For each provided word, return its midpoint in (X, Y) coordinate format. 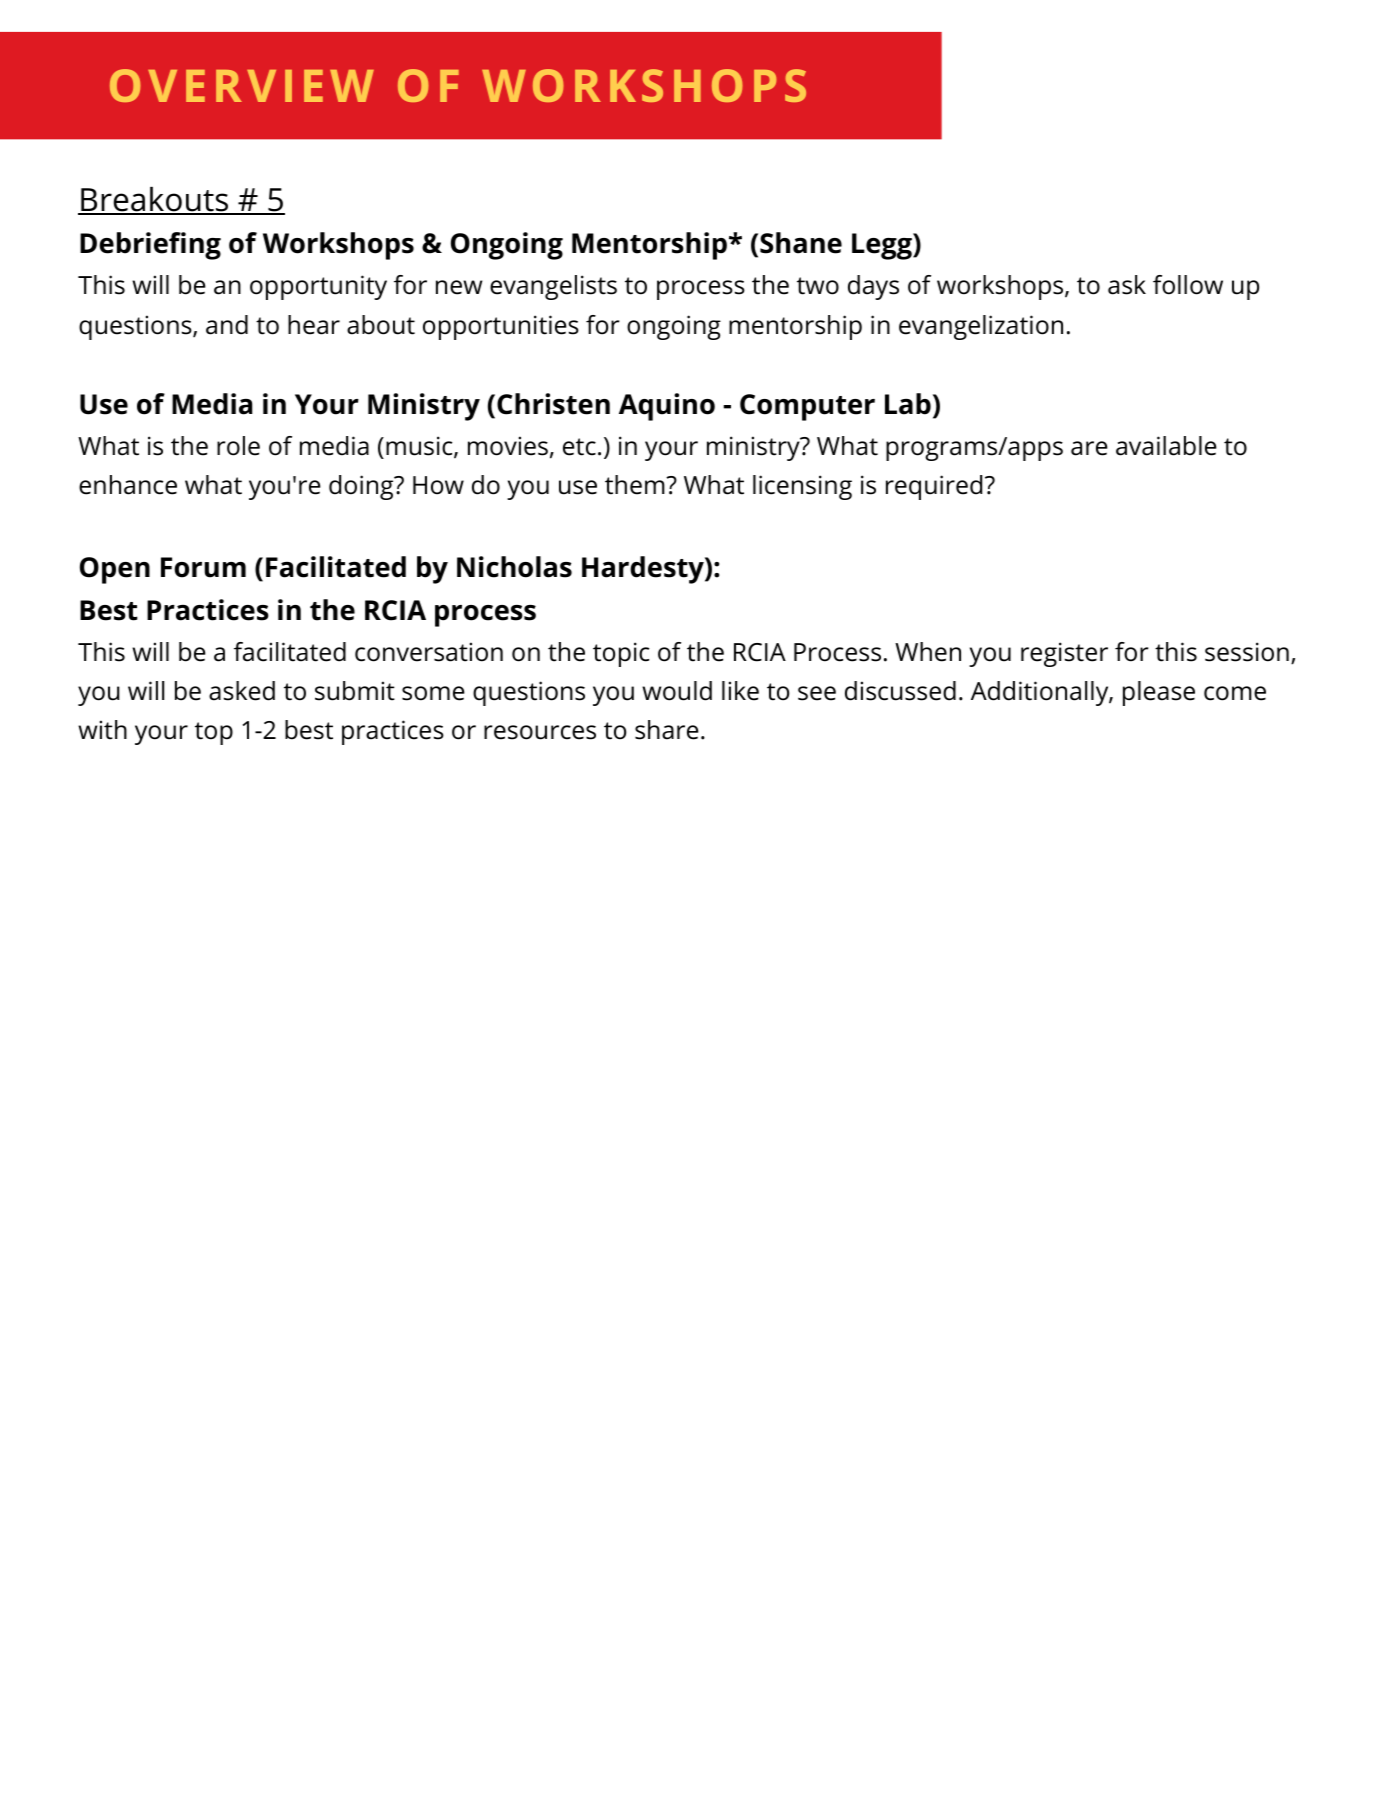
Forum (203, 567)
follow (1188, 285)
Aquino (667, 407)
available (1166, 446)
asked (242, 691)
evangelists (553, 287)
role (238, 446)
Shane (801, 243)
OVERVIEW (242, 85)
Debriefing (150, 246)
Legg (883, 246)
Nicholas (514, 567)
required (934, 487)
